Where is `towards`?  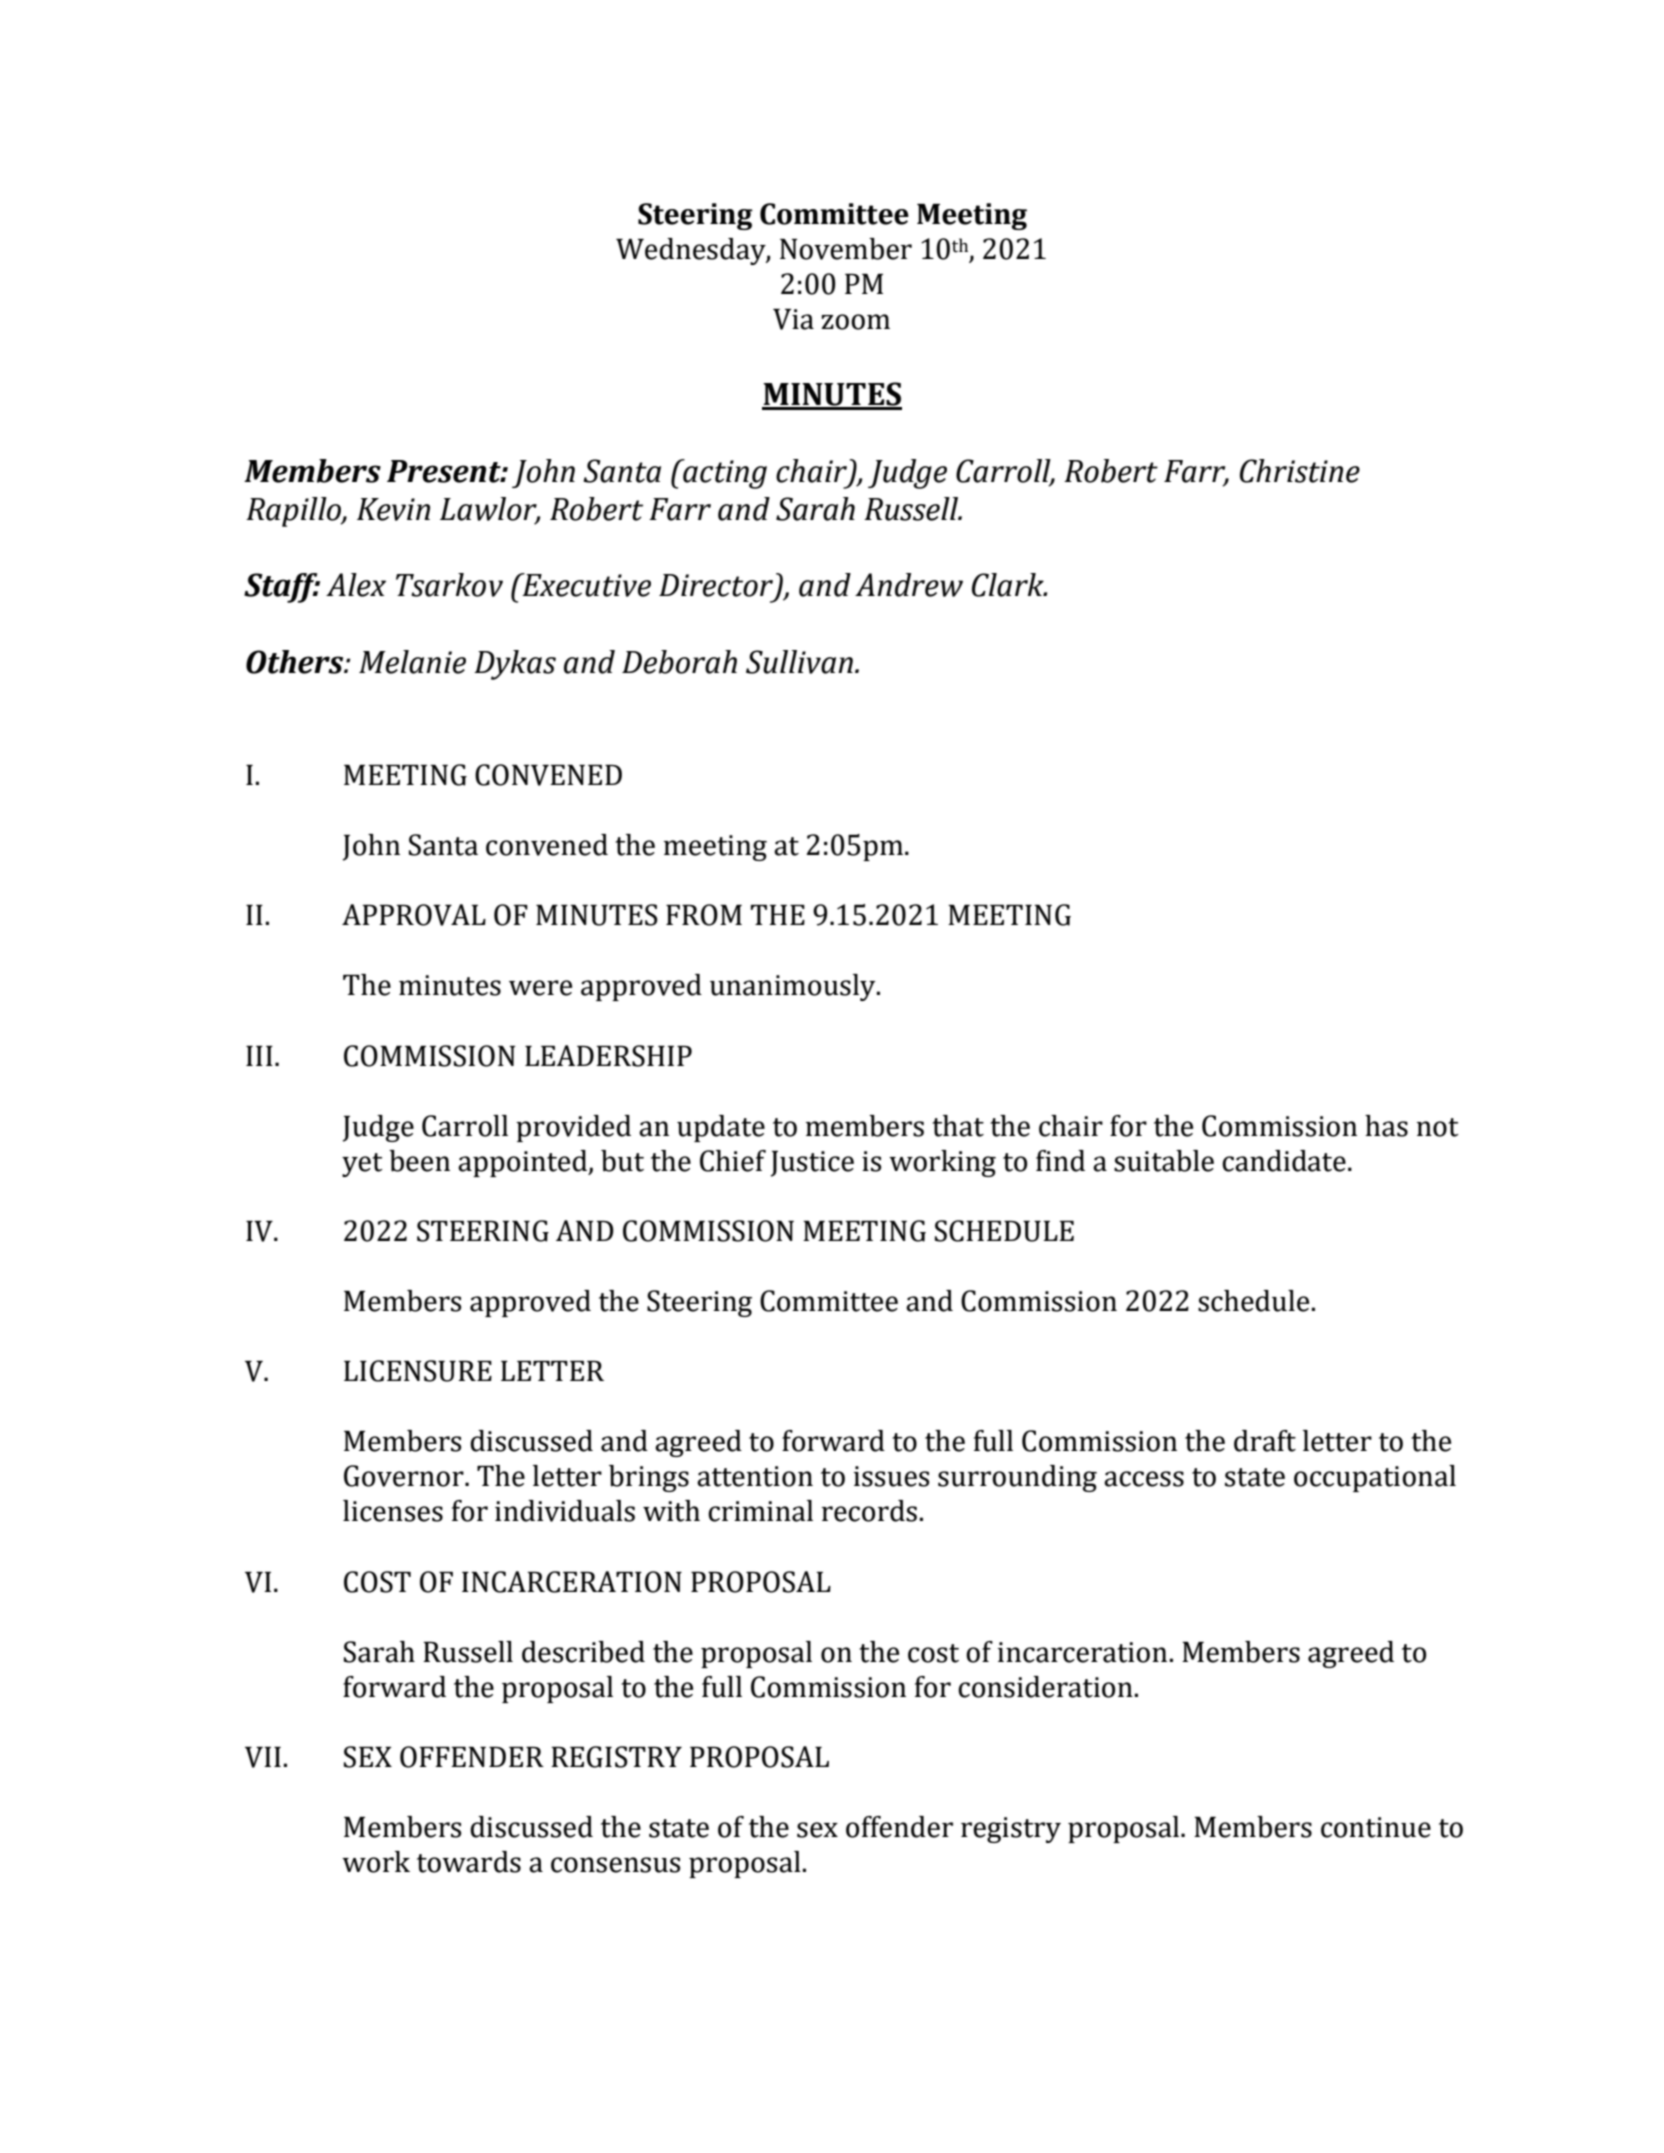
towards is located at coordinates (469, 1862).
